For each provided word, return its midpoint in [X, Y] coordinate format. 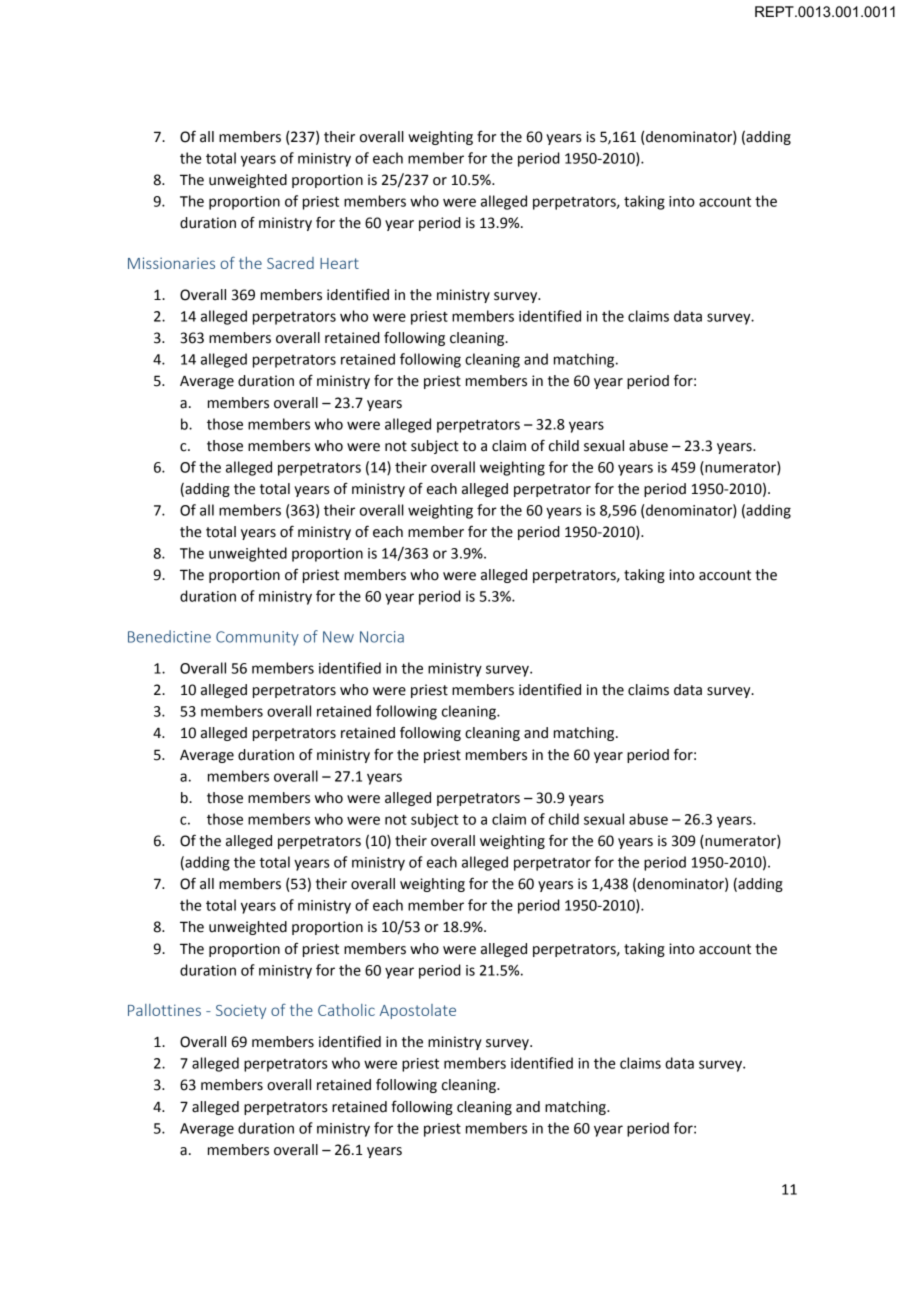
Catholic [346, 1010]
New [338, 637]
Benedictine [169, 636]
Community [257, 638]
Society [241, 1011]
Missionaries [171, 263]
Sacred [290, 263]
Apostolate [418, 1011]
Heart [339, 263]
